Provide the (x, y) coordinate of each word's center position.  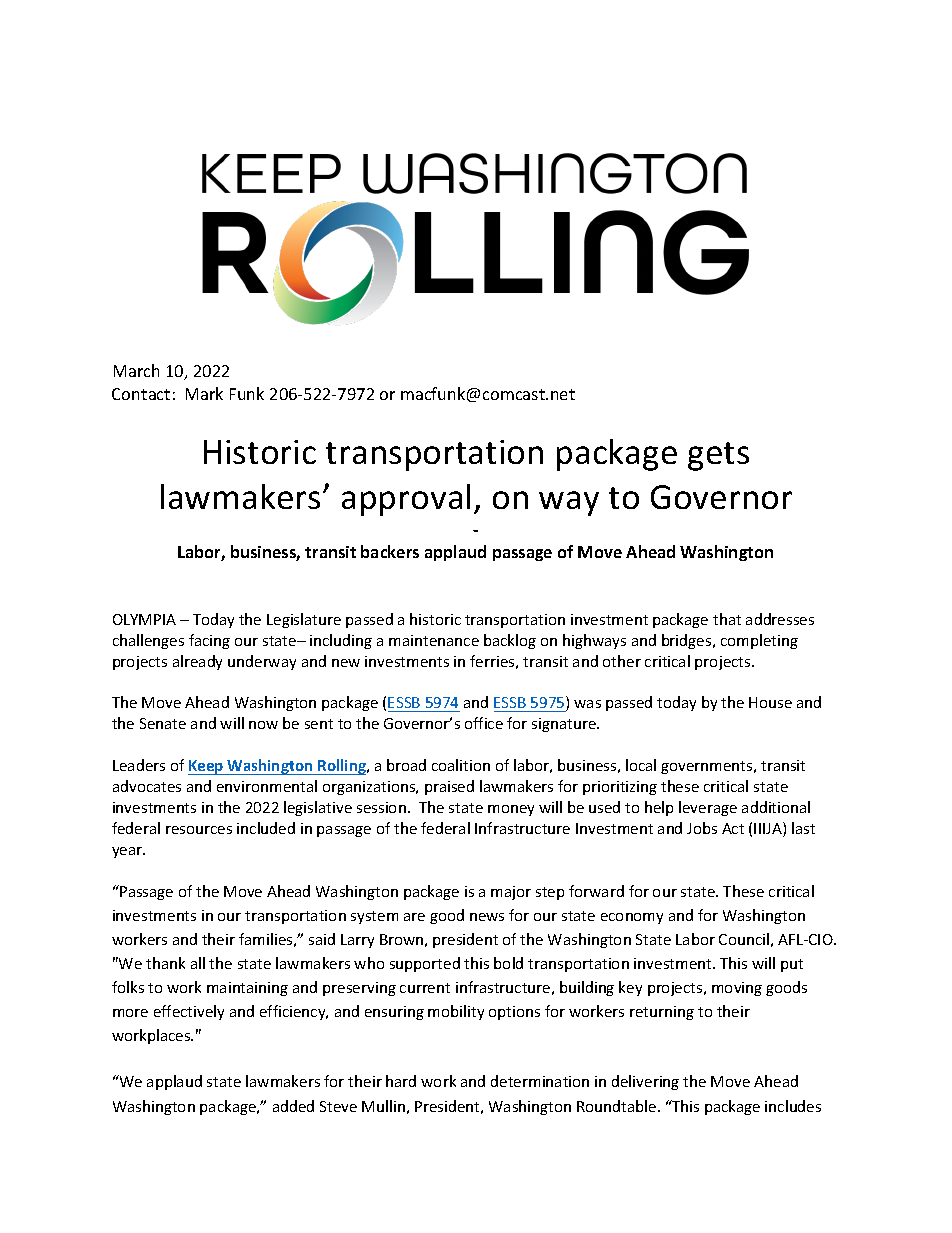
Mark (204, 393)
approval (406, 500)
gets (718, 456)
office (484, 723)
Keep (207, 767)
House (770, 702)
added (293, 1106)
